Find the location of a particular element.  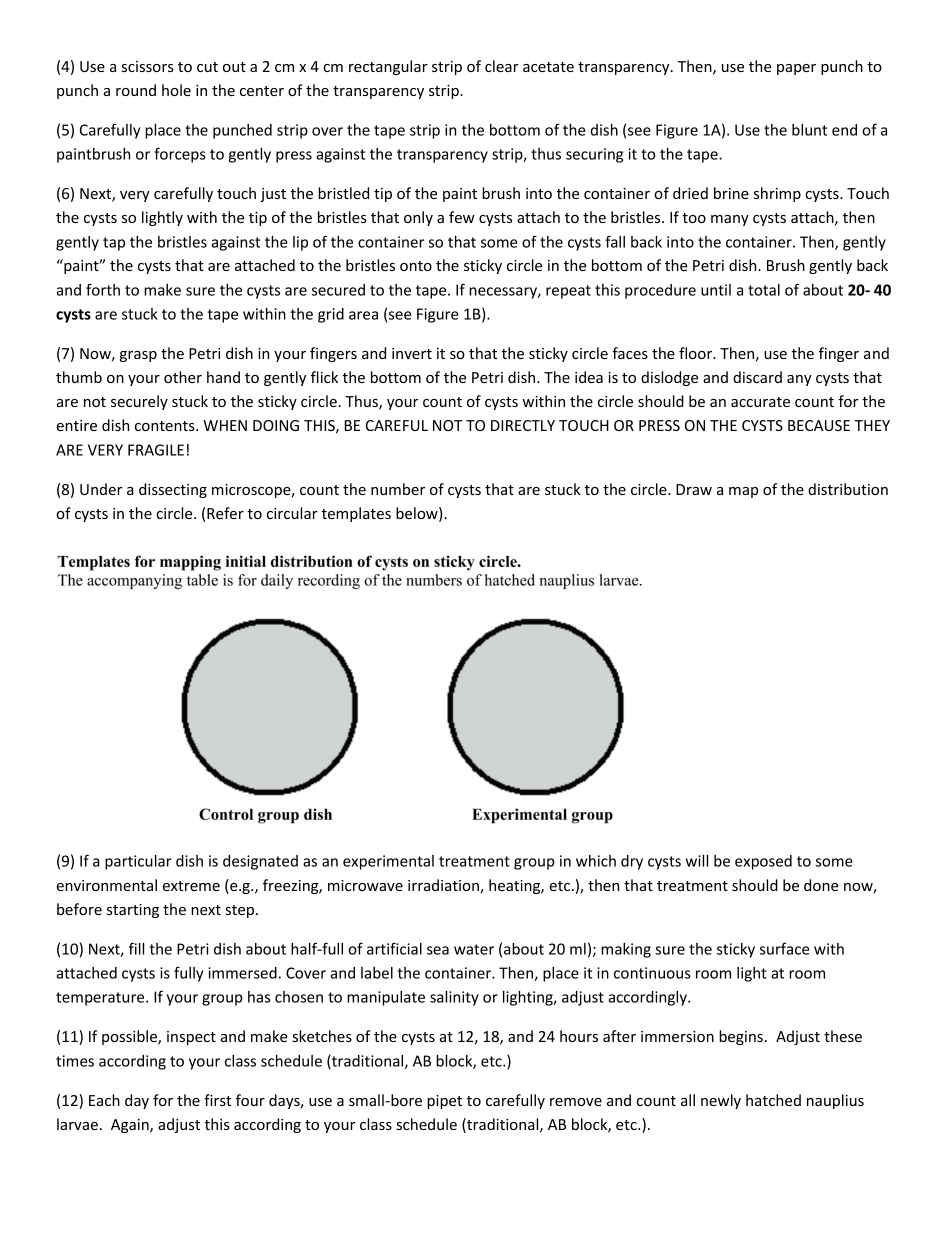

contents is located at coordinates (166, 426).
